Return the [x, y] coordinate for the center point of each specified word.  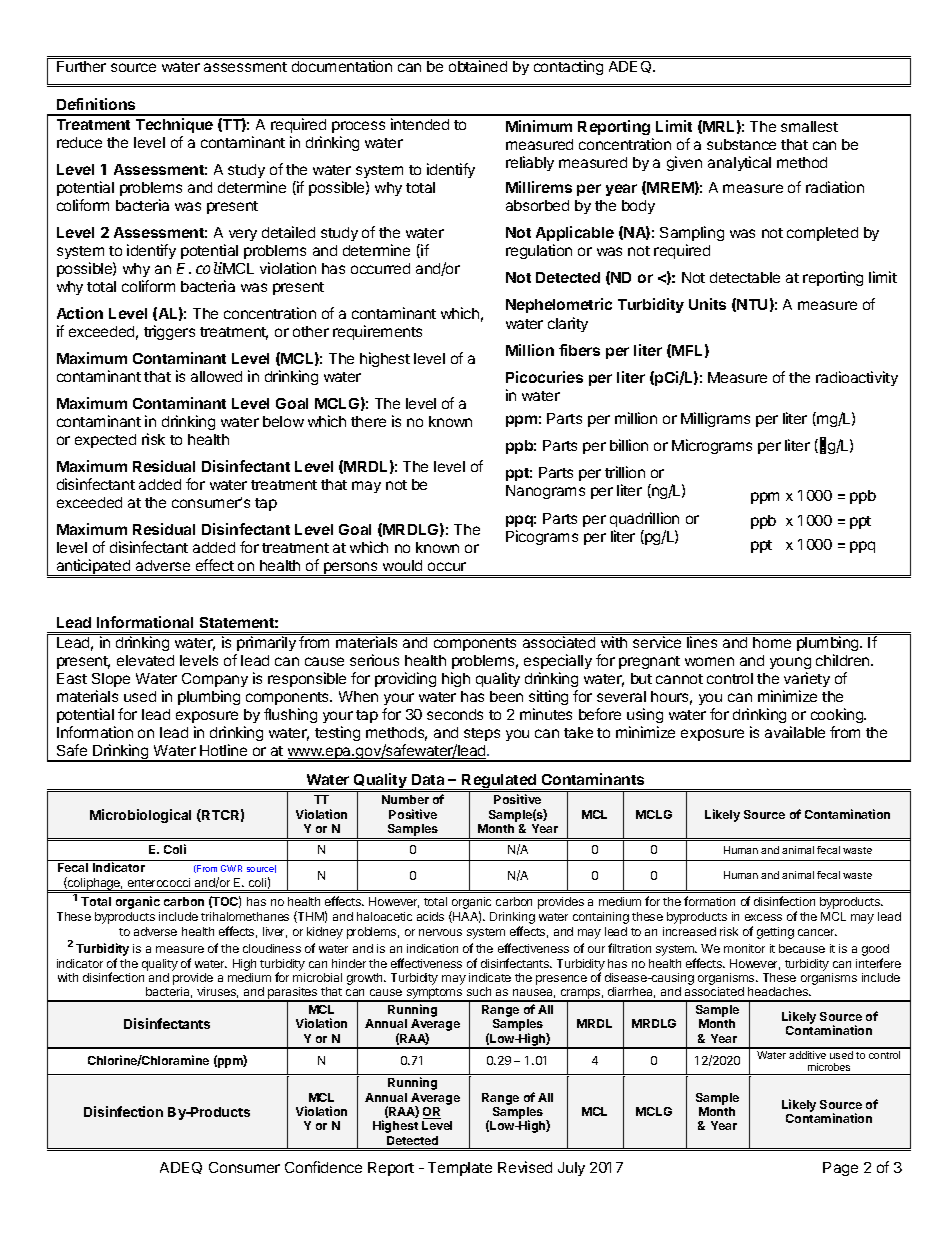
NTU [752, 304]
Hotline [223, 750]
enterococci [159, 882]
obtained [478, 66]
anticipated [93, 568]
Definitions [96, 104]
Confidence [323, 1167]
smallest [809, 126]
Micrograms [712, 446]
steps [482, 734]
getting [775, 933]
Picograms [542, 537]
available [795, 732]
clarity [568, 324]
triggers [169, 332]
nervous [440, 932]
